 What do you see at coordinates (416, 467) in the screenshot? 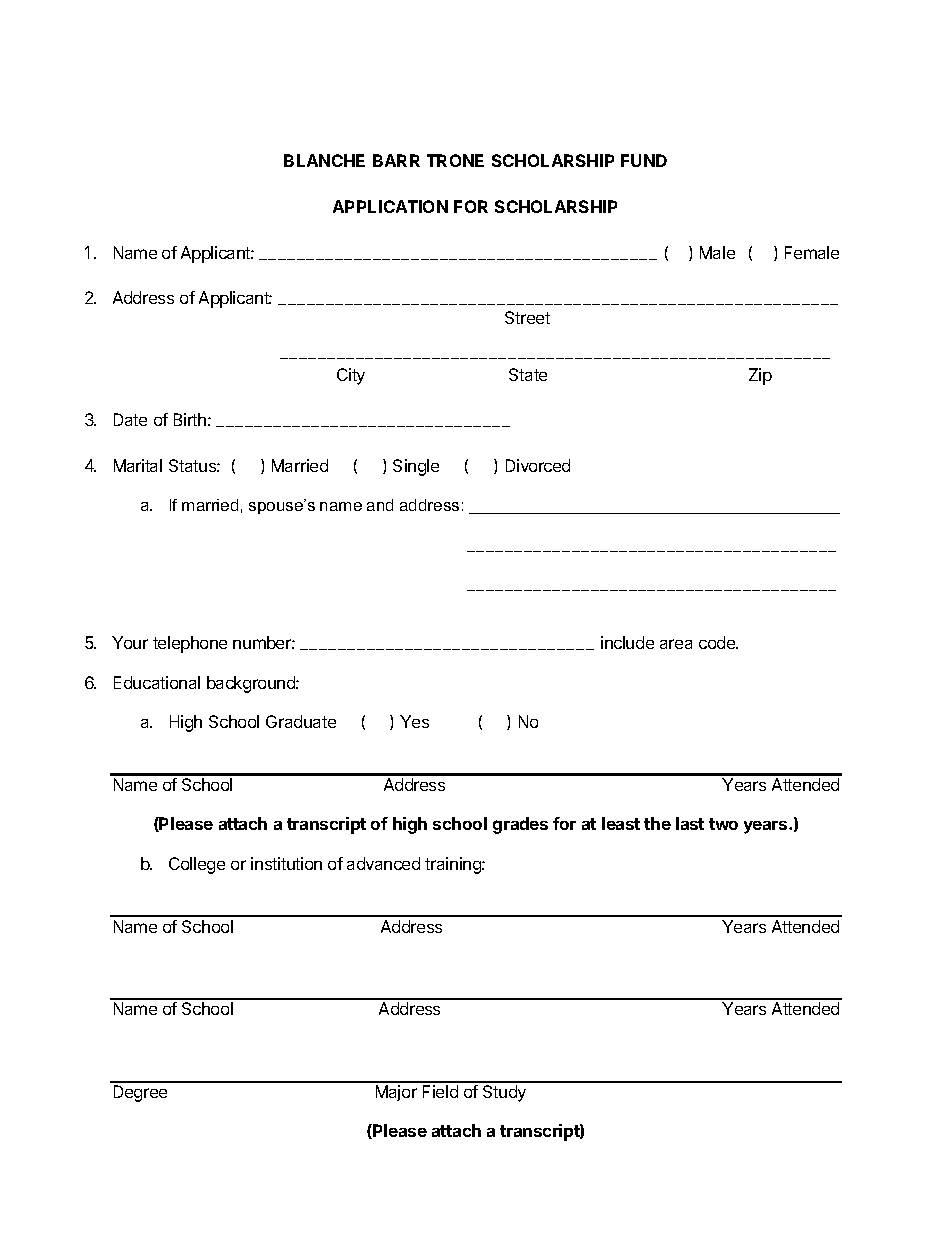
I see `Single` at bounding box center [416, 467].
